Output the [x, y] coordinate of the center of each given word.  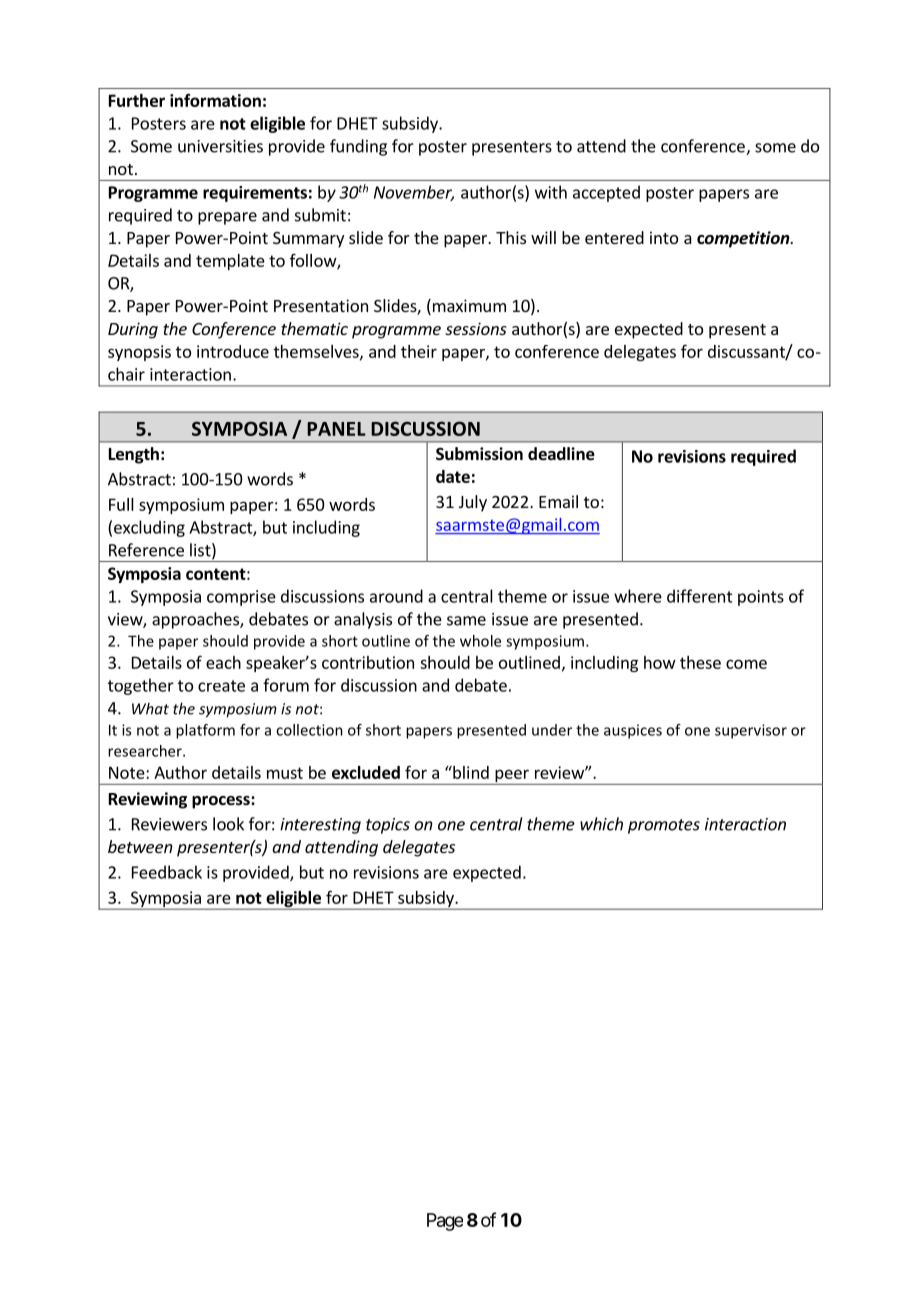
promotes [664, 826]
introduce [233, 351]
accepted [606, 193]
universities [220, 146]
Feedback [167, 872]
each [223, 662]
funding [358, 147]
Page [445, 1222]
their [419, 351]
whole [480, 641]
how [660, 662]
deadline [561, 454]
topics [388, 826]
